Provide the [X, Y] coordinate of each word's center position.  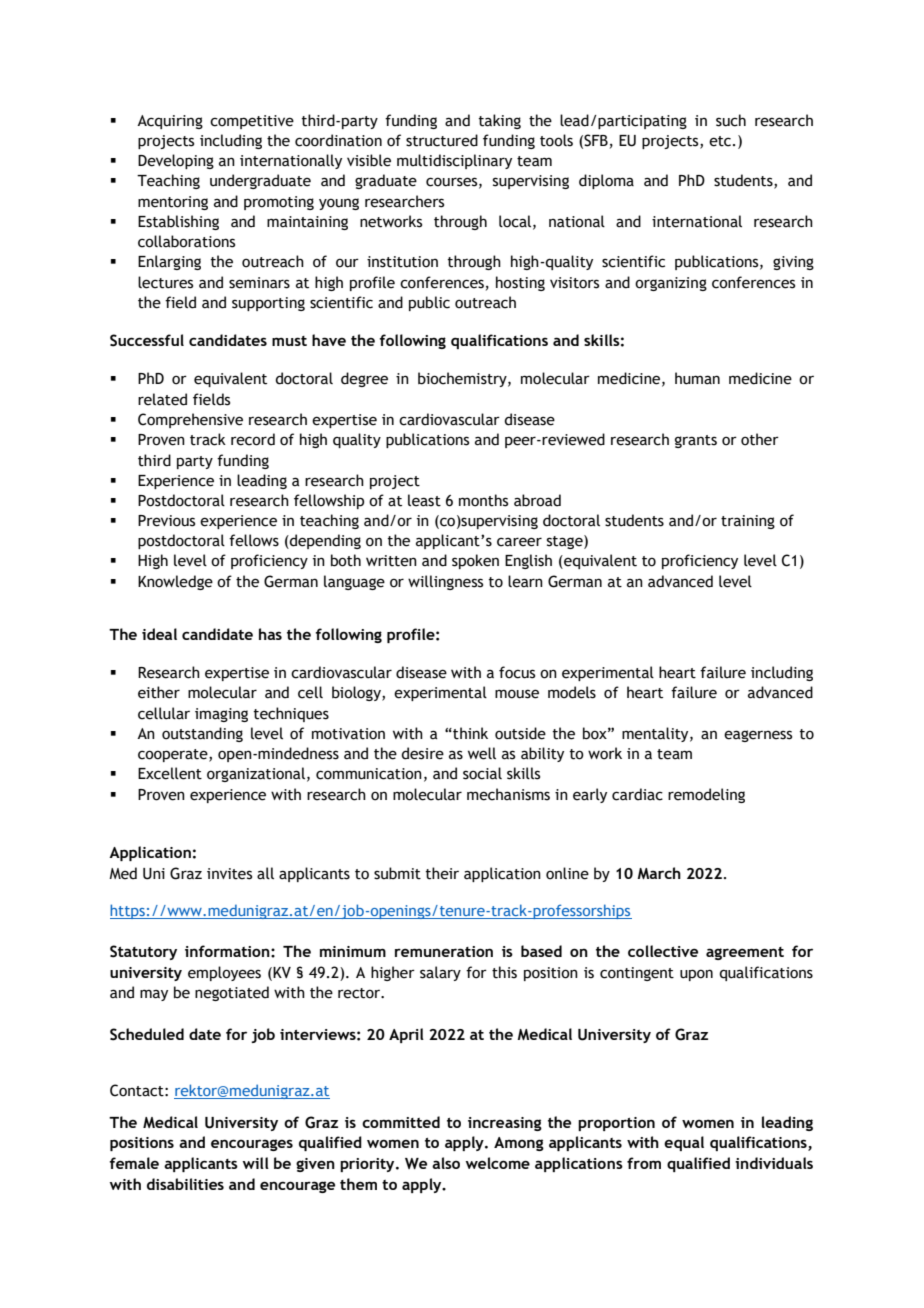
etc [721, 141]
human [697, 378]
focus [517, 672]
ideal [159, 634]
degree [364, 379]
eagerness [758, 736]
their [442, 873]
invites [229, 874]
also [446, 1163]
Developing [176, 161]
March [659, 873]
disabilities [185, 1184]
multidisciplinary [454, 161]
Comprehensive [190, 420]
